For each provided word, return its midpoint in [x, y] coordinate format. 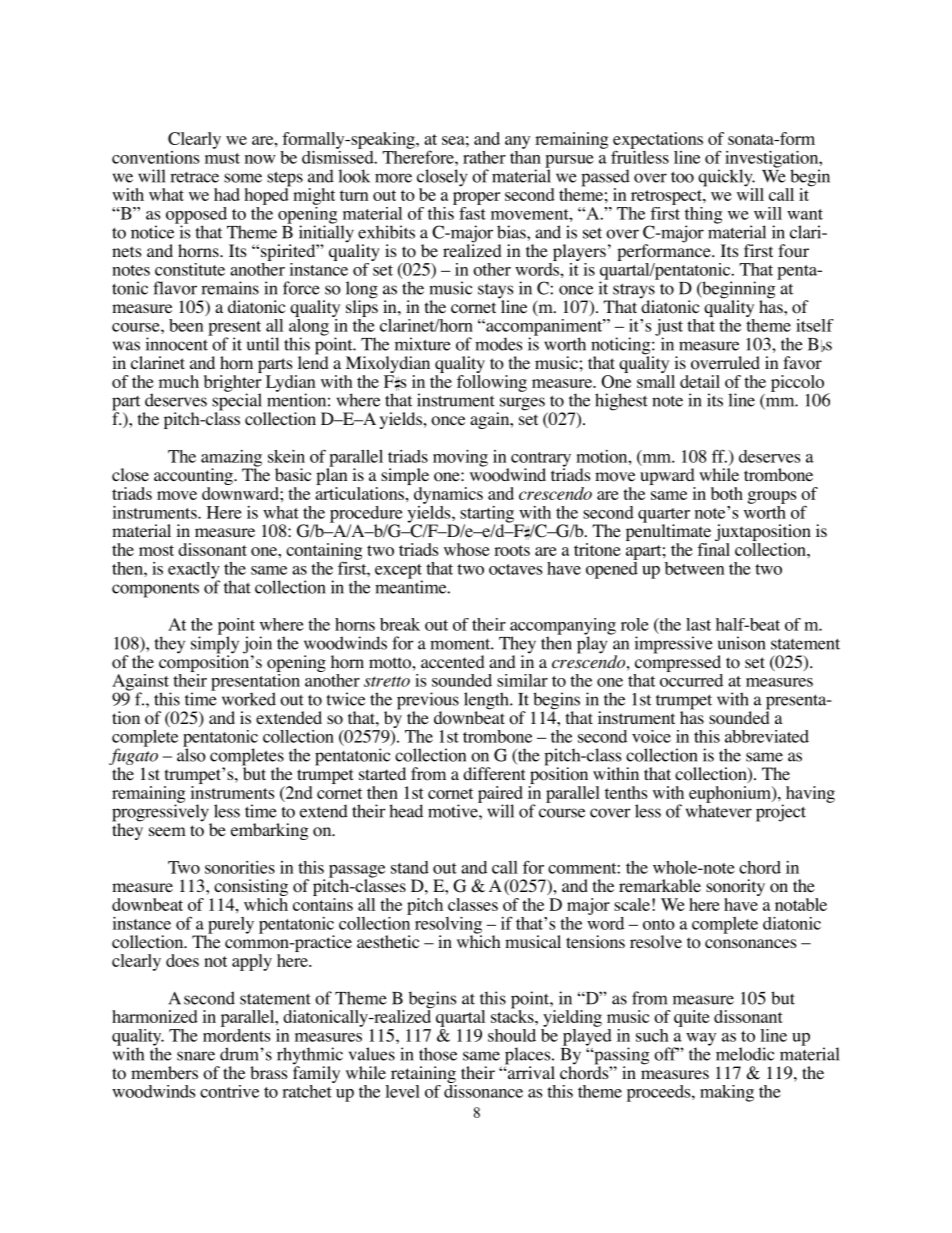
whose [467, 549]
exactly [194, 571]
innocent [178, 343]
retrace [194, 177]
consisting [250, 889]
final [713, 548]
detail [700, 381]
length [487, 702]
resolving [448, 926]
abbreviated [767, 736]
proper [476, 198]
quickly [726, 179]
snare [196, 1056]
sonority [735, 889]
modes [498, 344]
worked [249, 699]
